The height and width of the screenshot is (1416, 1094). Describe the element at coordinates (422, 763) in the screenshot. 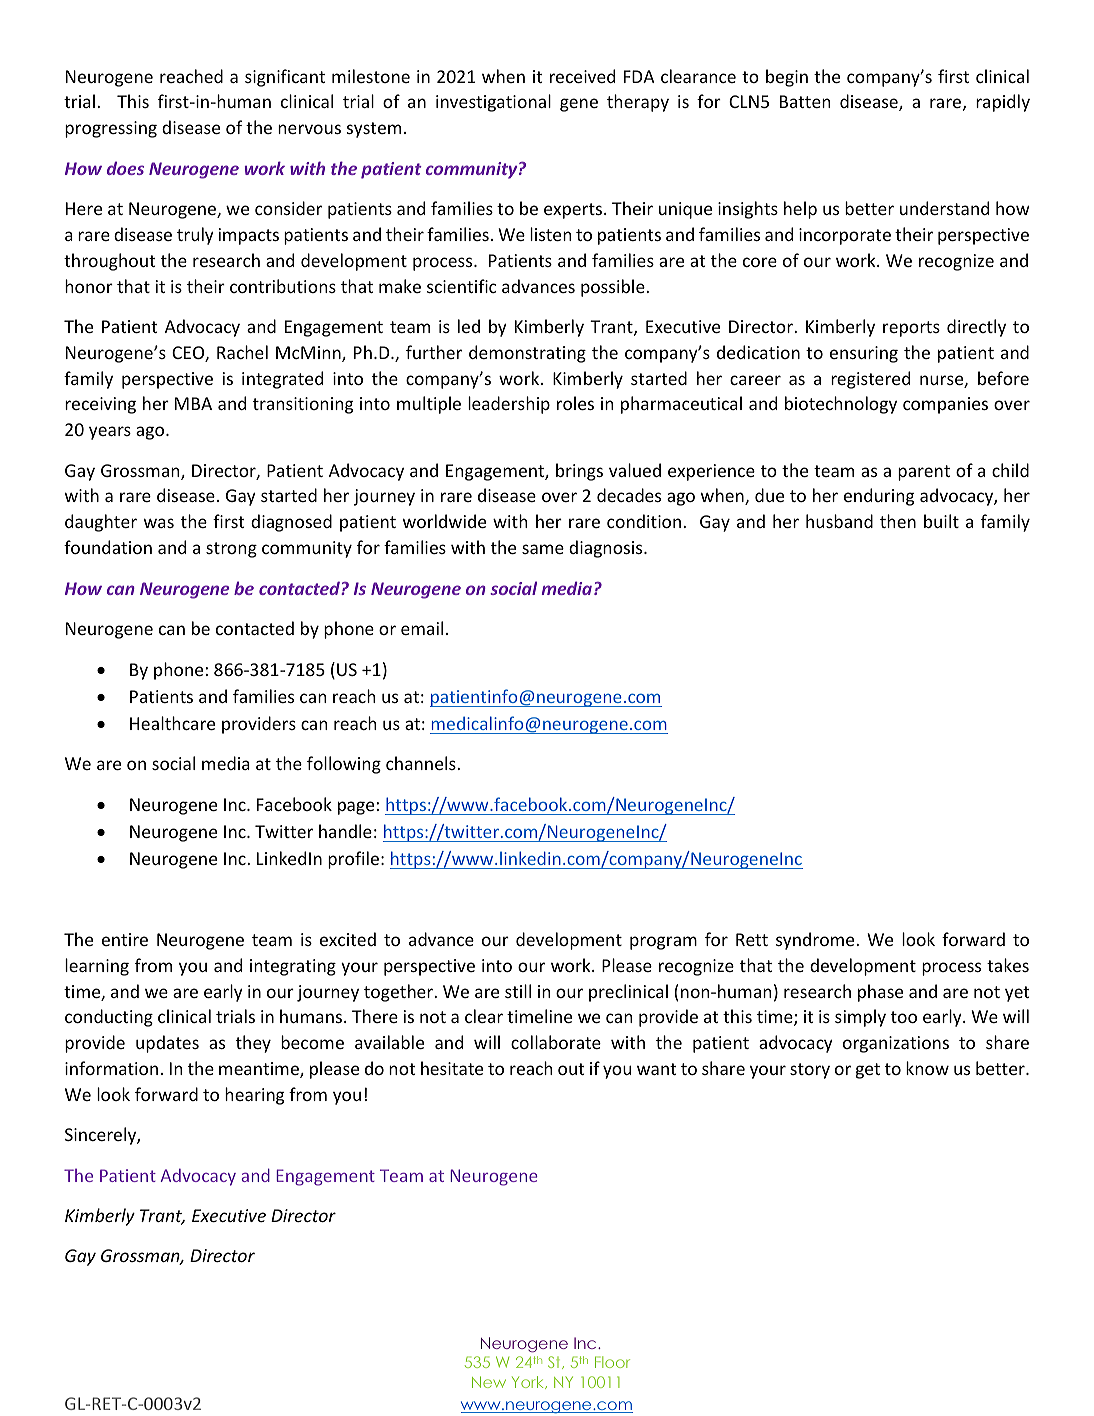

I see `channels` at that location.
